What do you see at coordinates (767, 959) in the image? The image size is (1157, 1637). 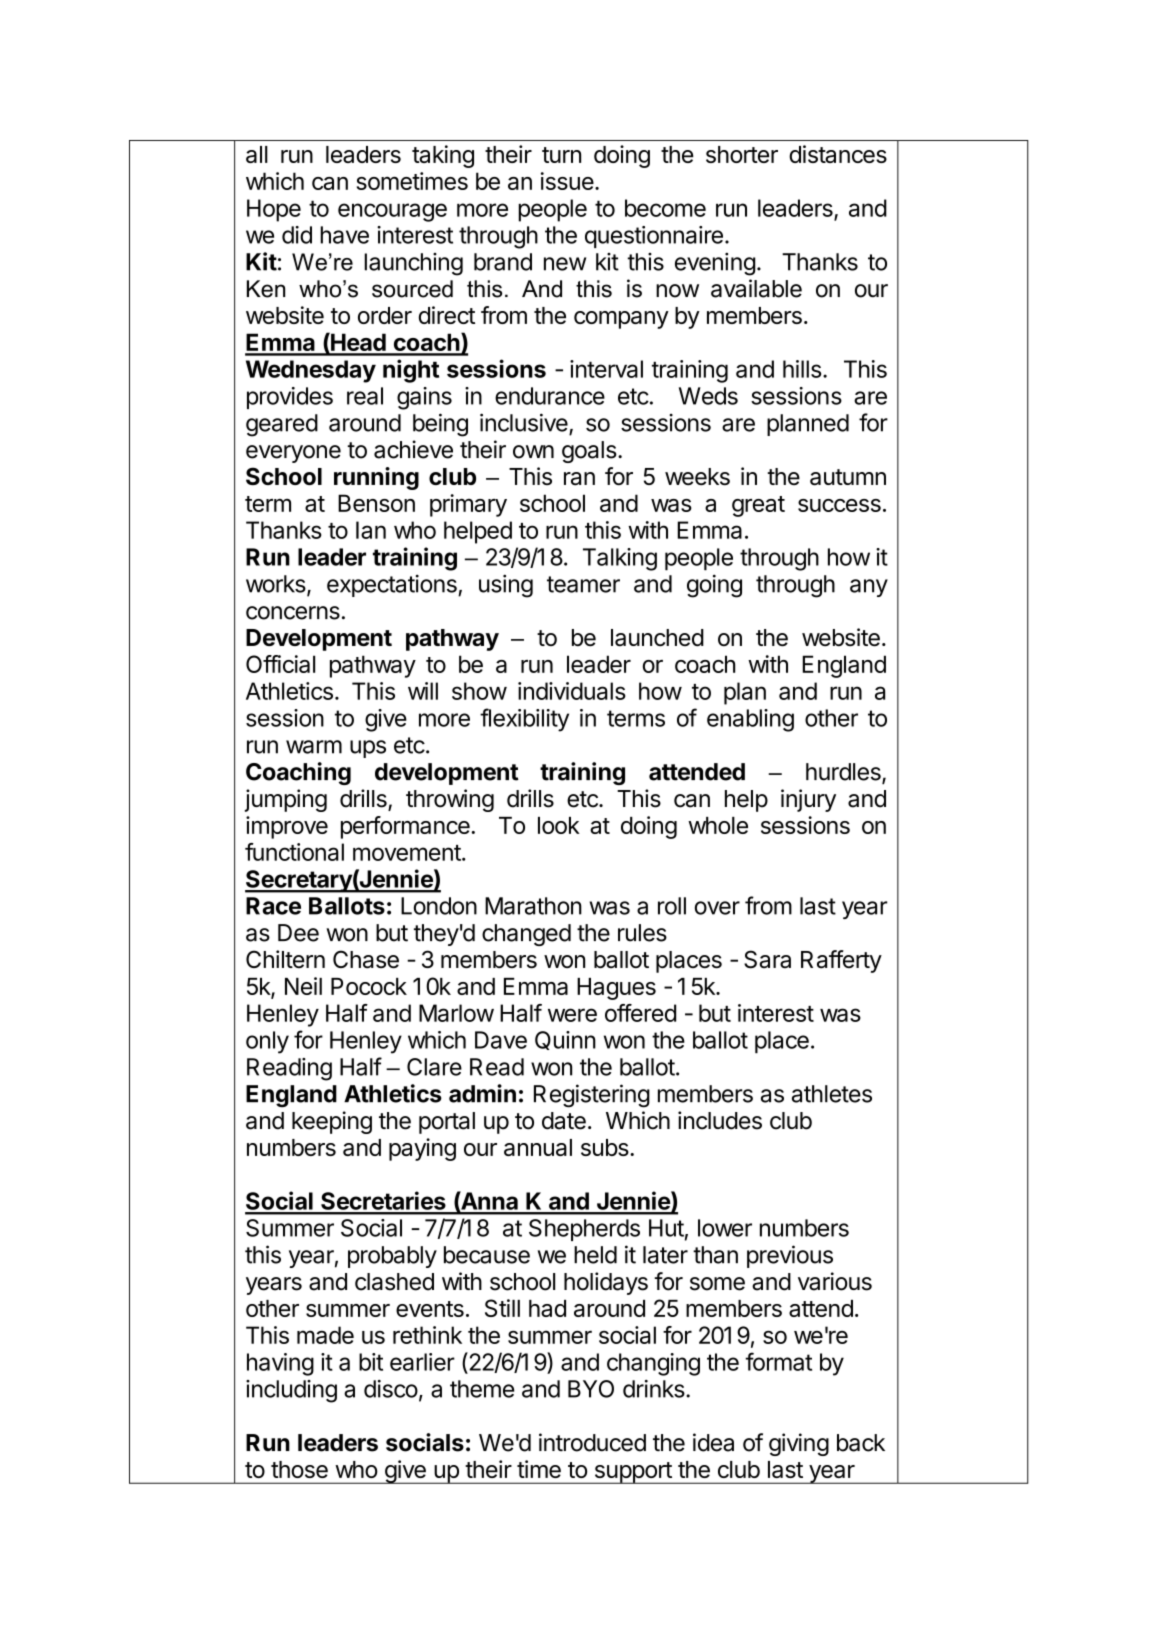 I see `Sara` at bounding box center [767, 959].
